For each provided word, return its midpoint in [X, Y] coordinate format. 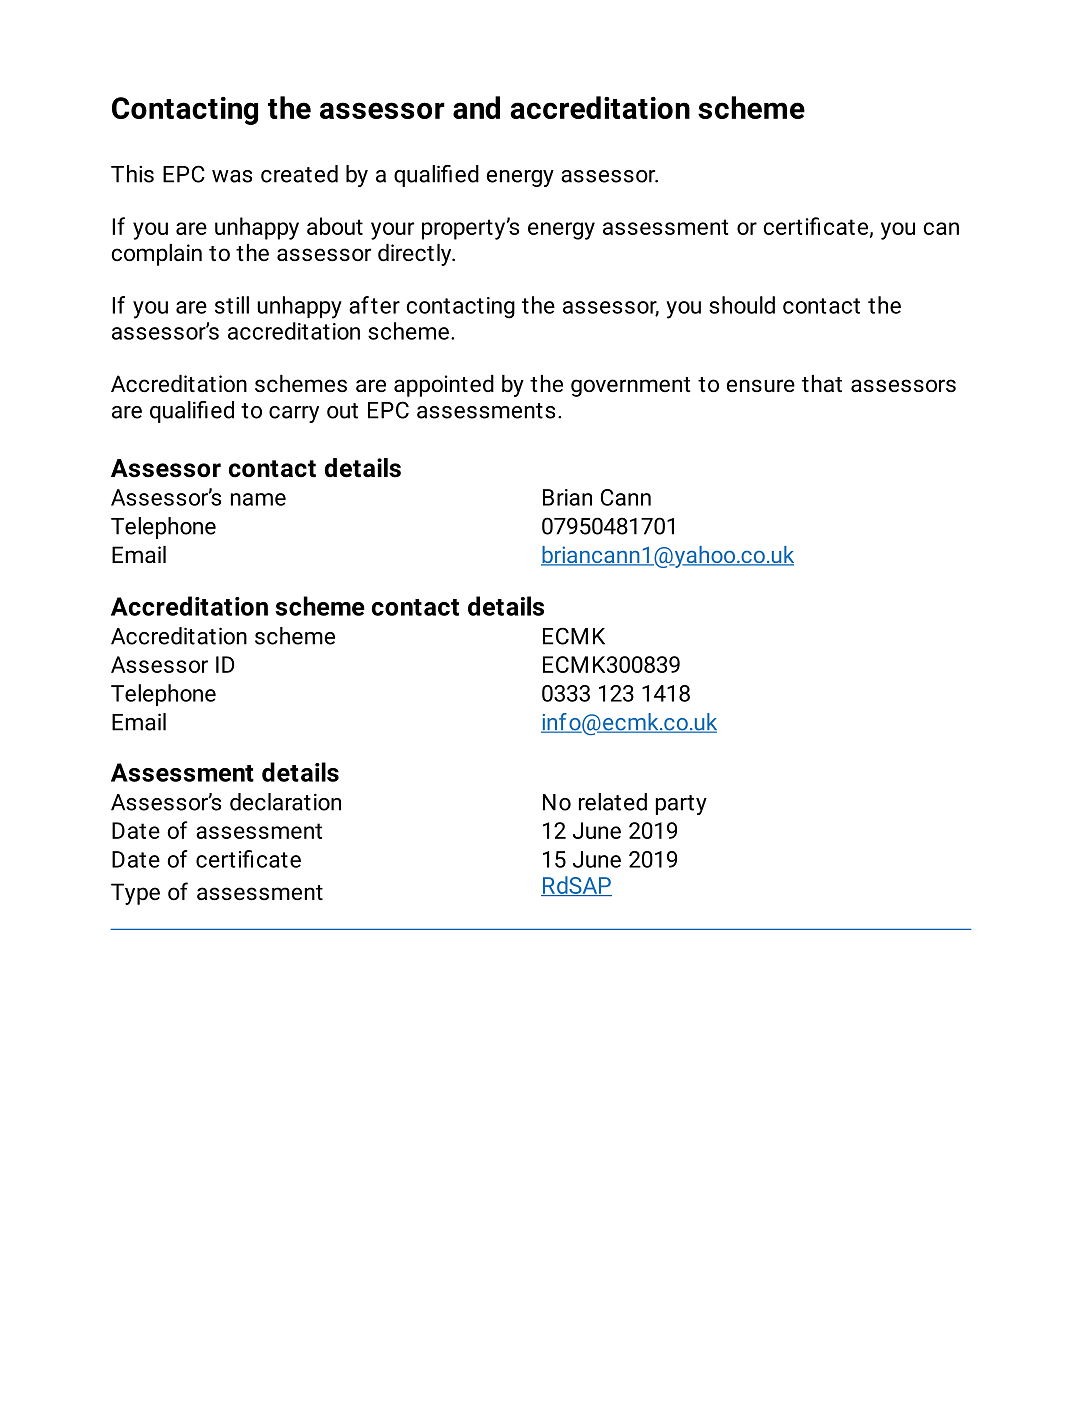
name [258, 499]
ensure [761, 386]
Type [135, 894]
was [232, 176]
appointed [444, 386]
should [742, 305]
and [476, 107]
